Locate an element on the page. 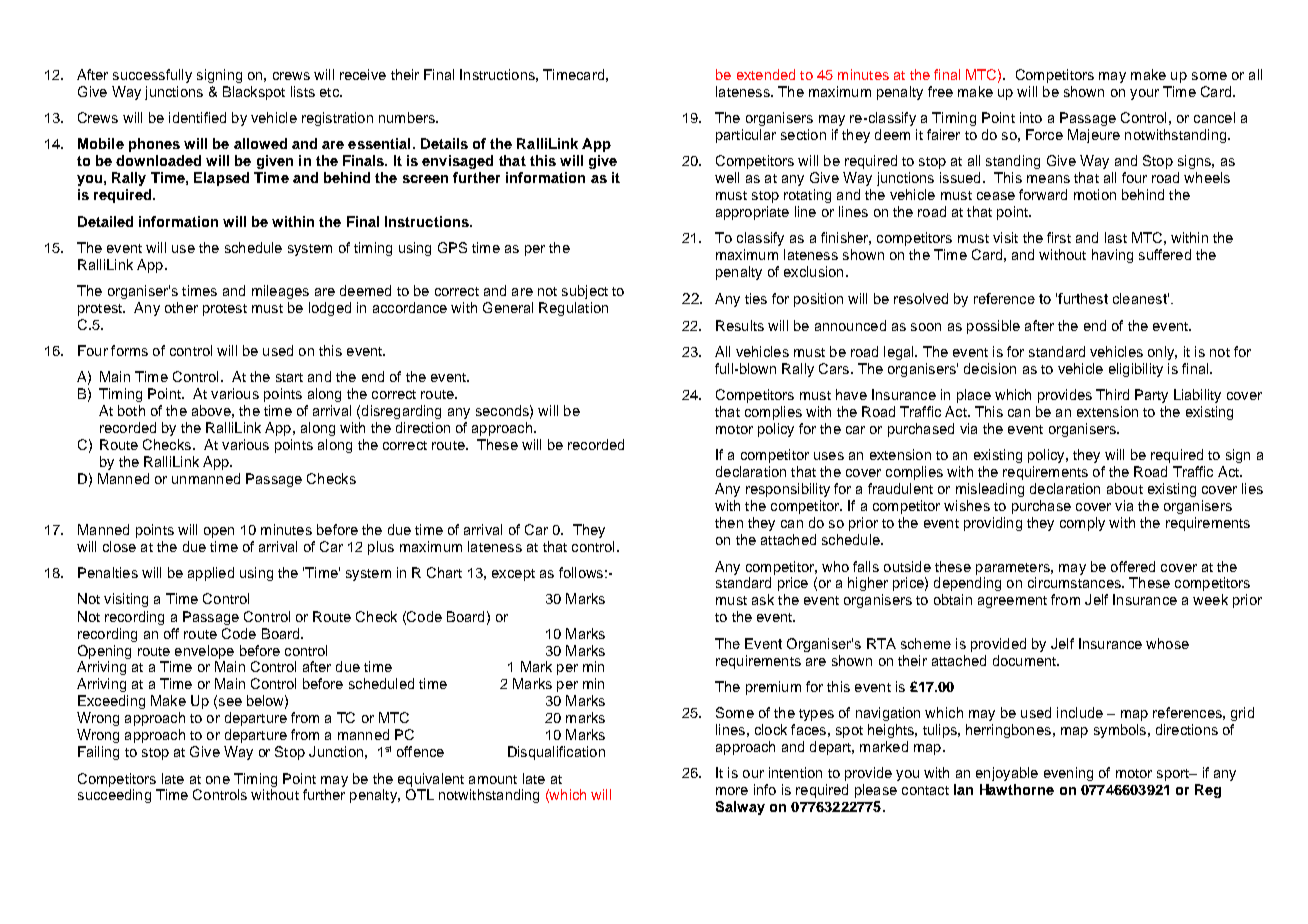 Image resolution: width=1308 pixels, height=924 pixels. lists is located at coordinates (303, 91).
